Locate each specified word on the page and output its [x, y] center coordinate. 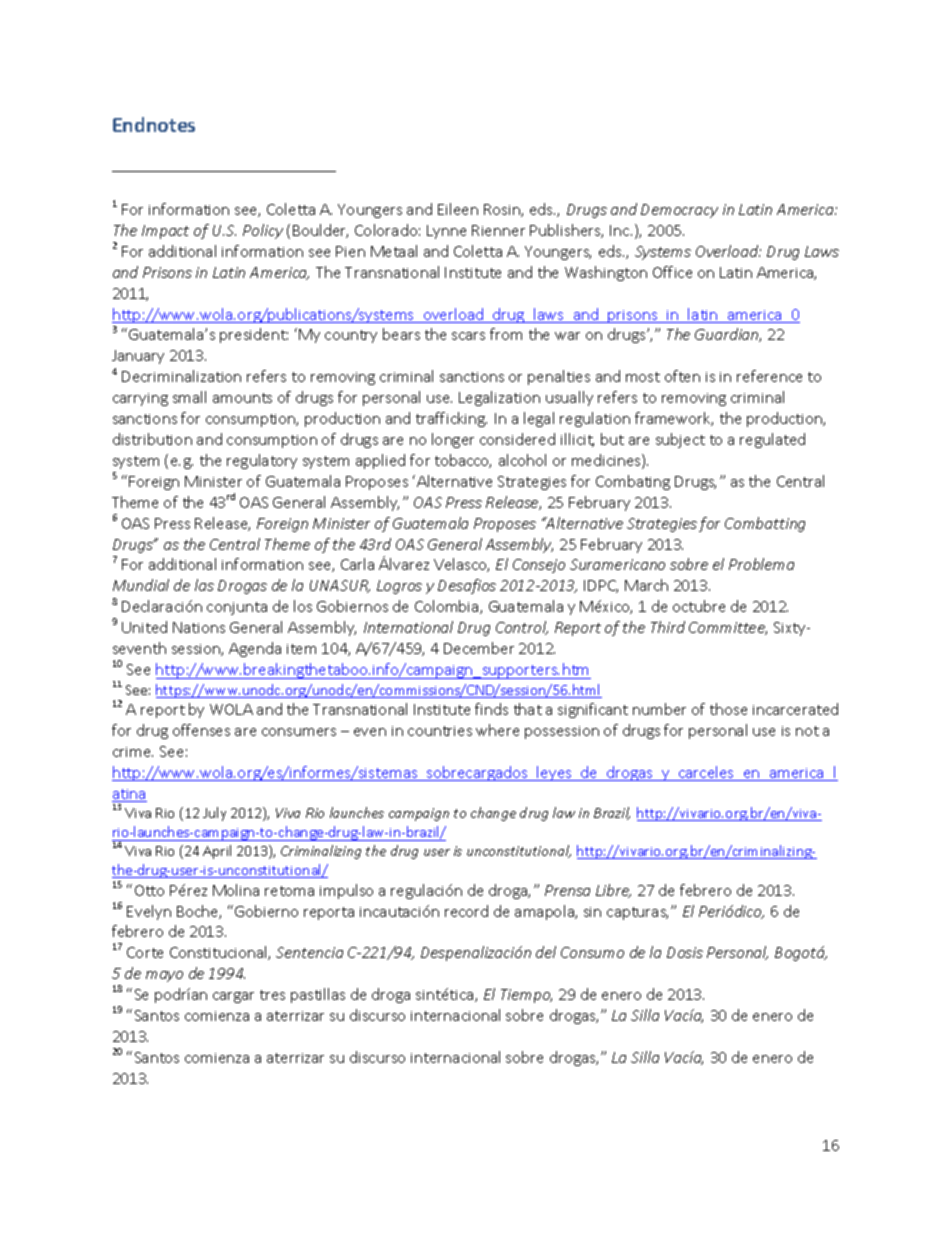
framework [674, 419]
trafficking [451, 419]
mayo [164, 976]
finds [491, 709]
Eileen [458, 209]
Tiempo [526, 996]
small [189, 397]
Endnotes [154, 124]
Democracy [679, 211]
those [728, 709]
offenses [201, 730]
